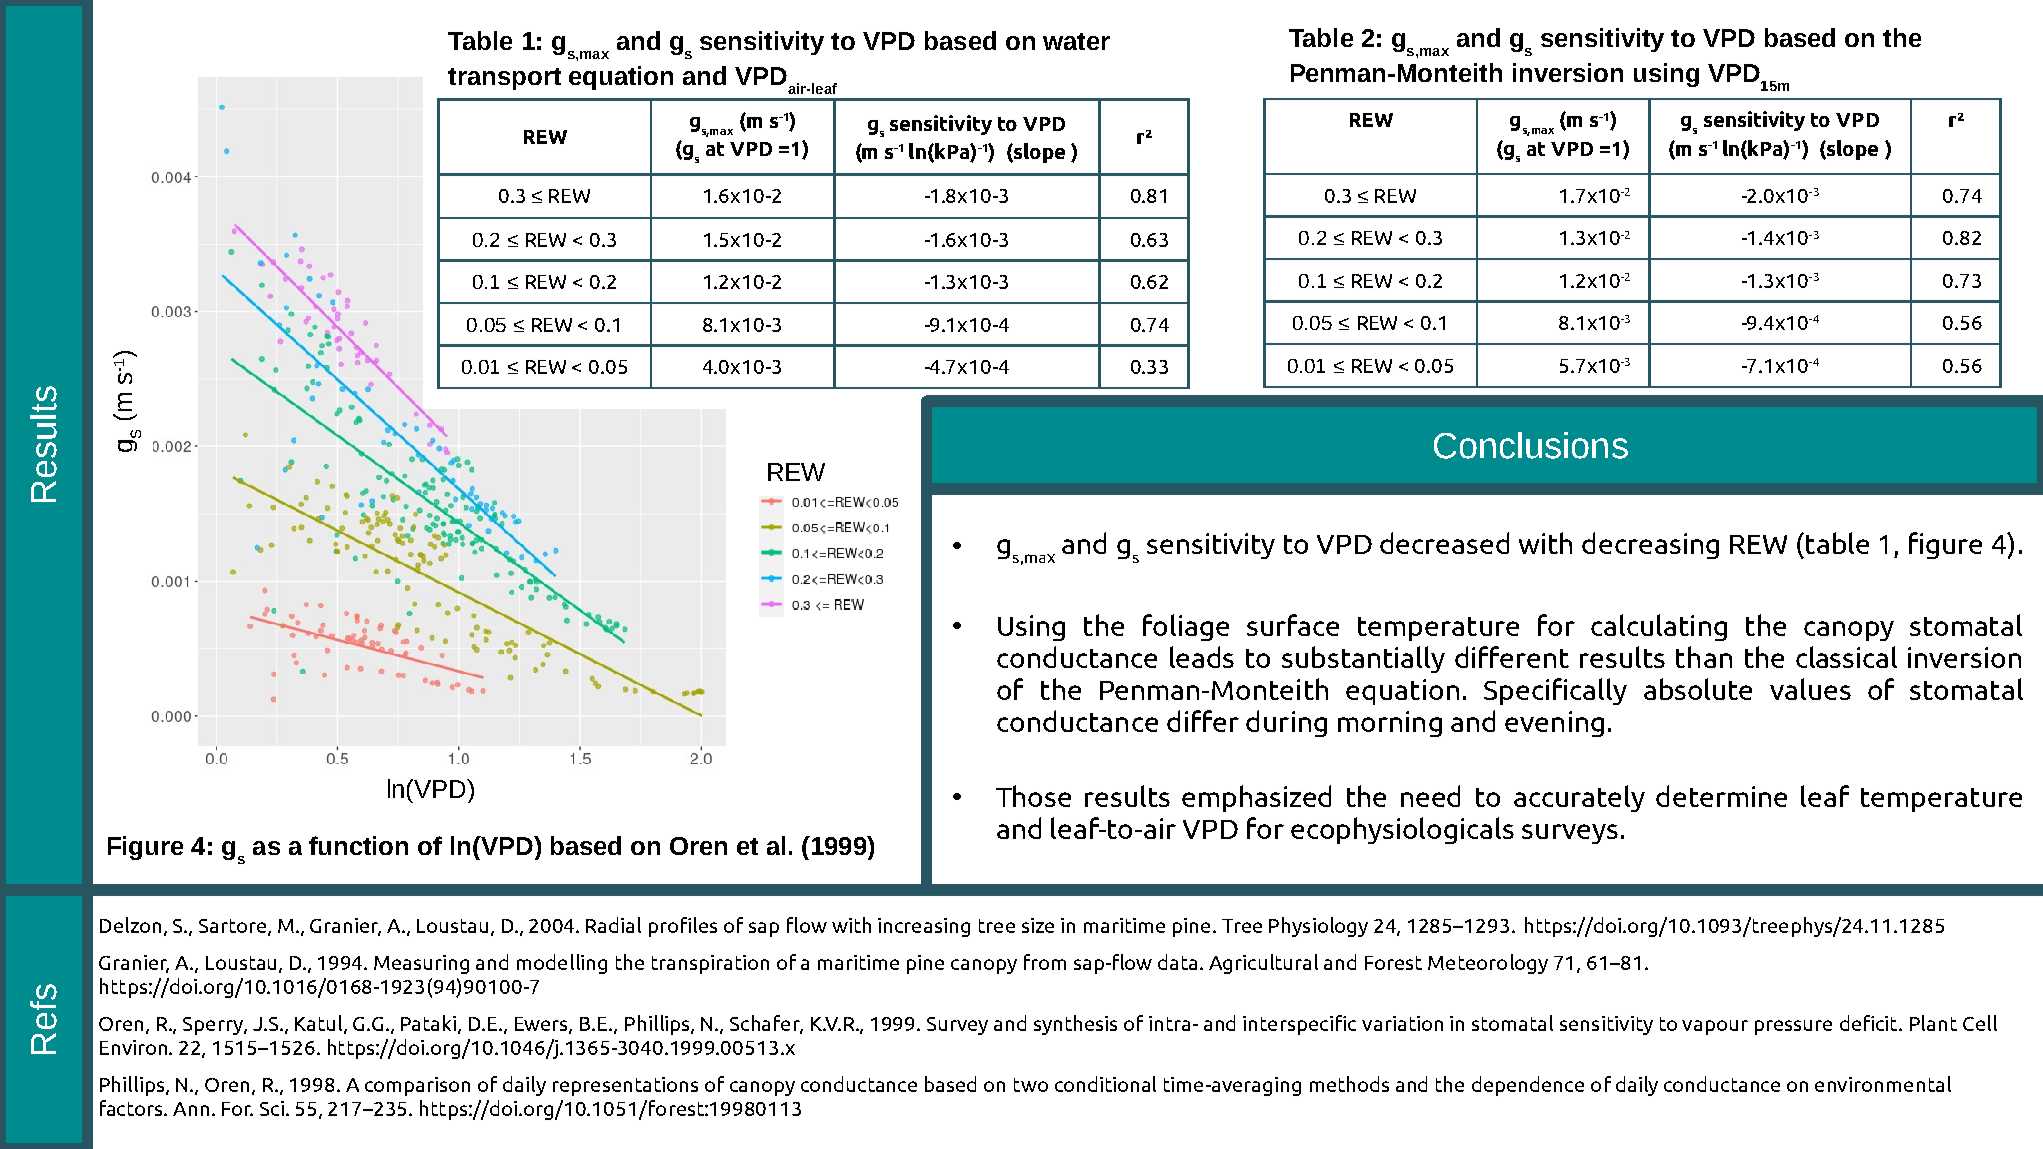  I want to click on decreasing, so click(1650, 545).
